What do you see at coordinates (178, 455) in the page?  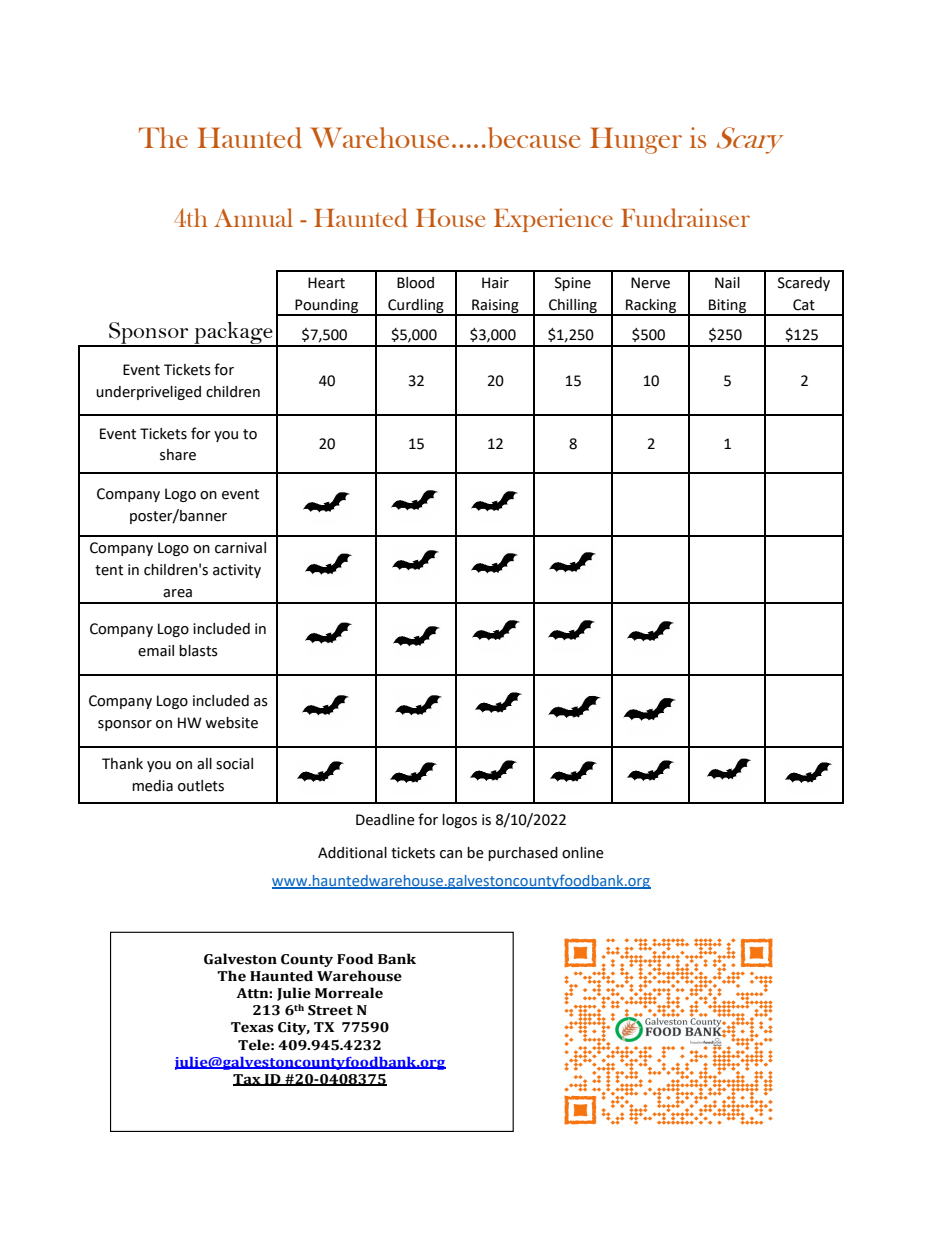 I see `share` at bounding box center [178, 455].
